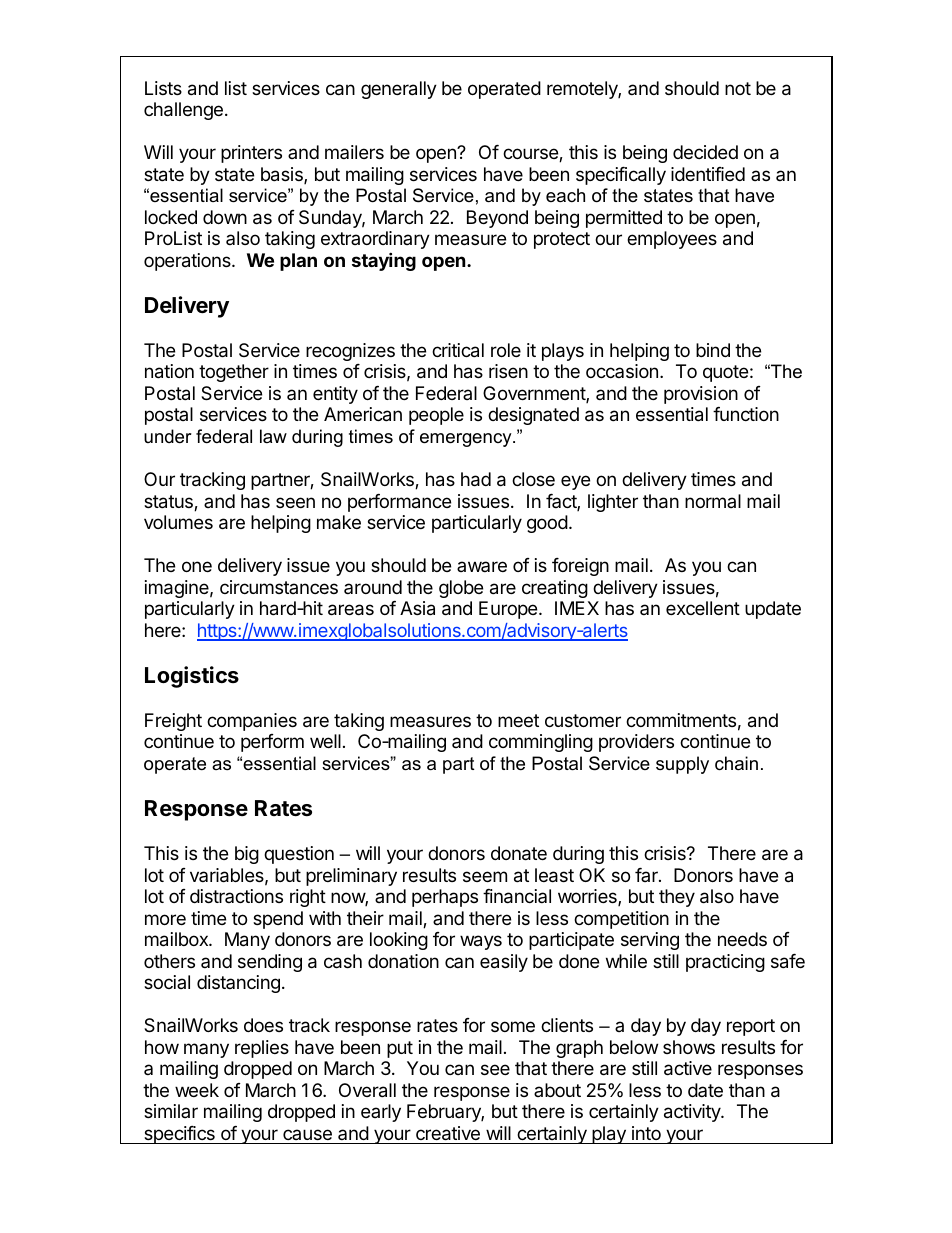 The image size is (952, 1233). I want to click on course, so click(531, 155).
